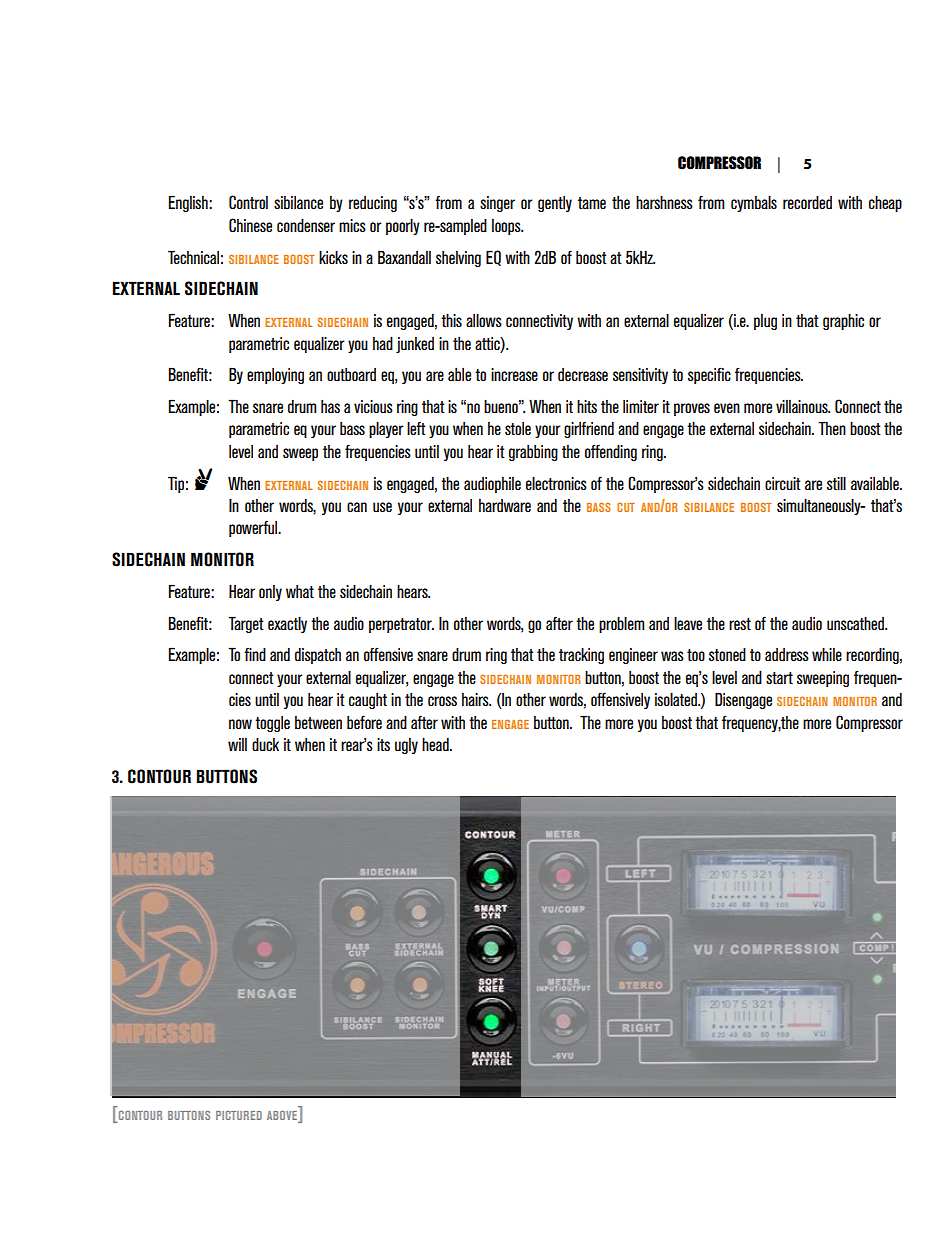  What do you see at coordinates (306, 225) in the image?
I see `condenser` at bounding box center [306, 225].
